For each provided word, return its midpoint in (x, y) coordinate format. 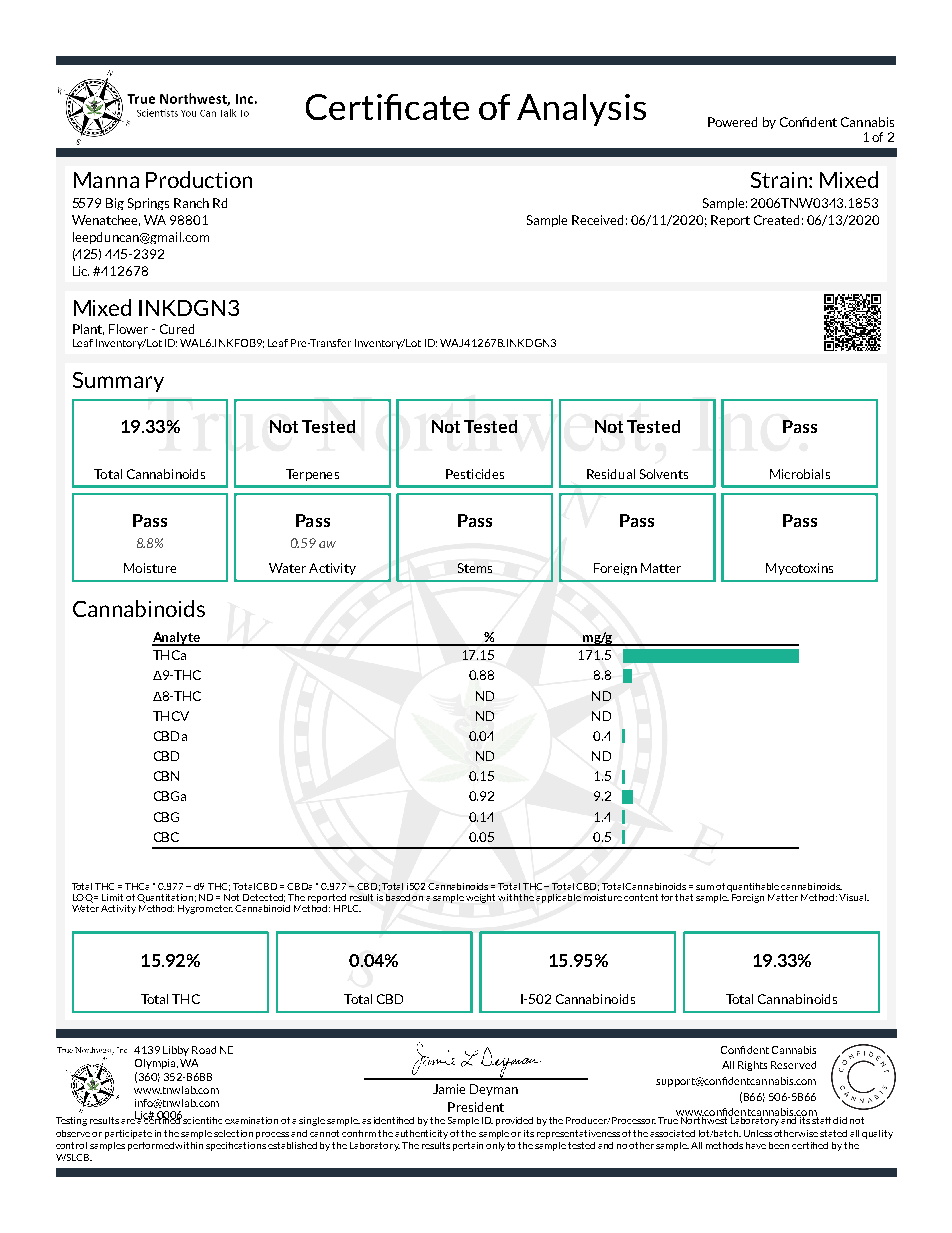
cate (437, 108)
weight (480, 898)
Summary (118, 382)
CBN (166, 776)
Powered (732, 122)
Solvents (664, 474)
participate (128, 1134)
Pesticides (475, 474)
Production (199, 179)
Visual (854, 897)
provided (514, 1121)
